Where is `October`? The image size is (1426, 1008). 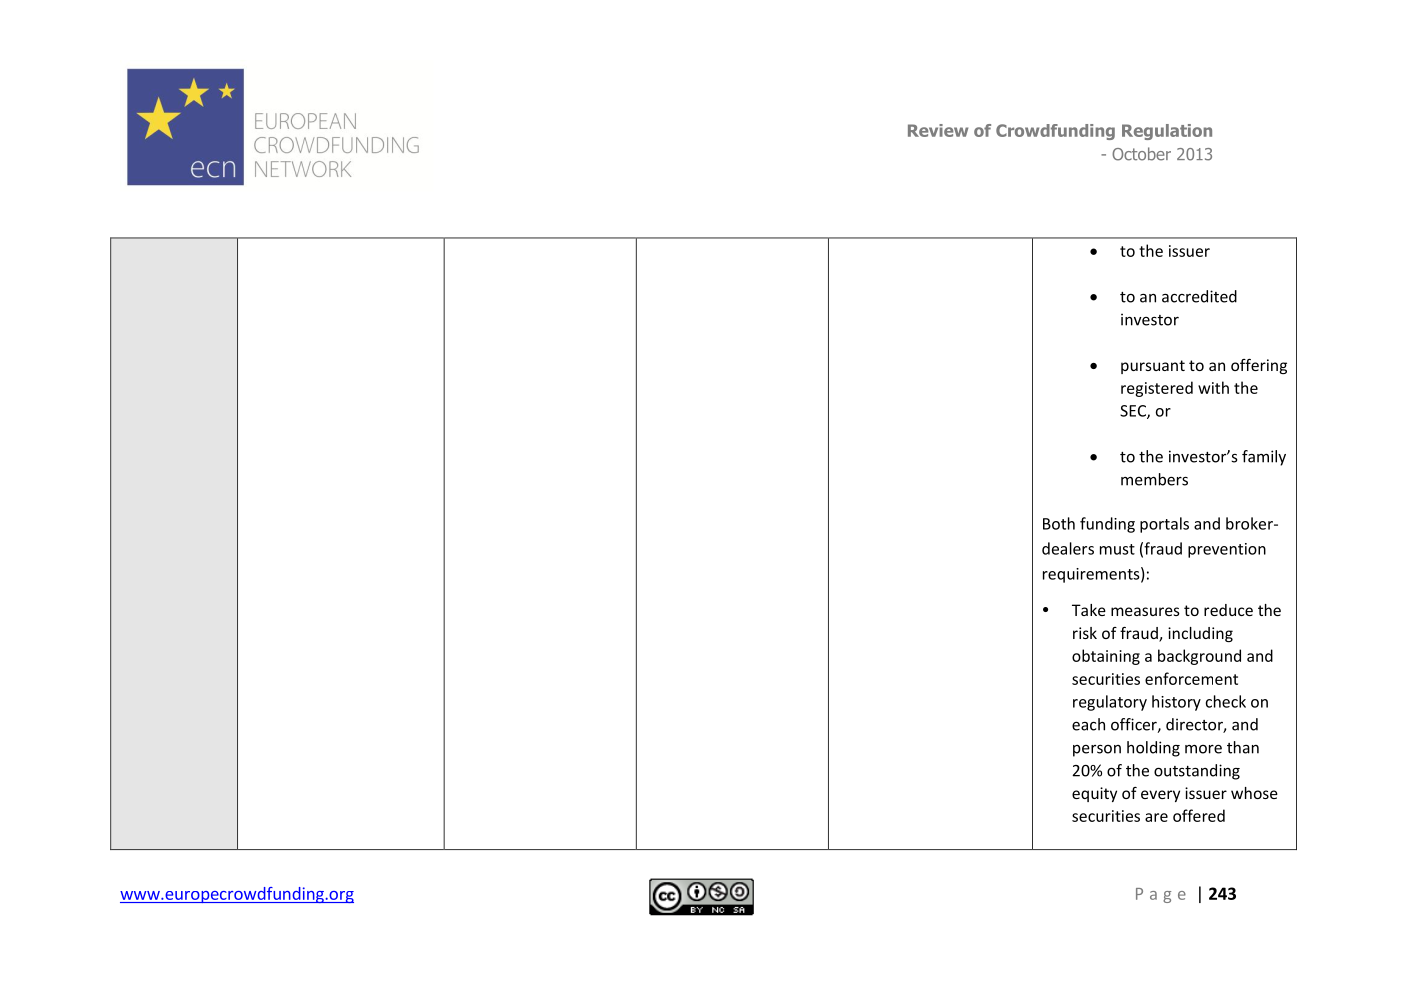
October is located at coordinates (1141, 154).
